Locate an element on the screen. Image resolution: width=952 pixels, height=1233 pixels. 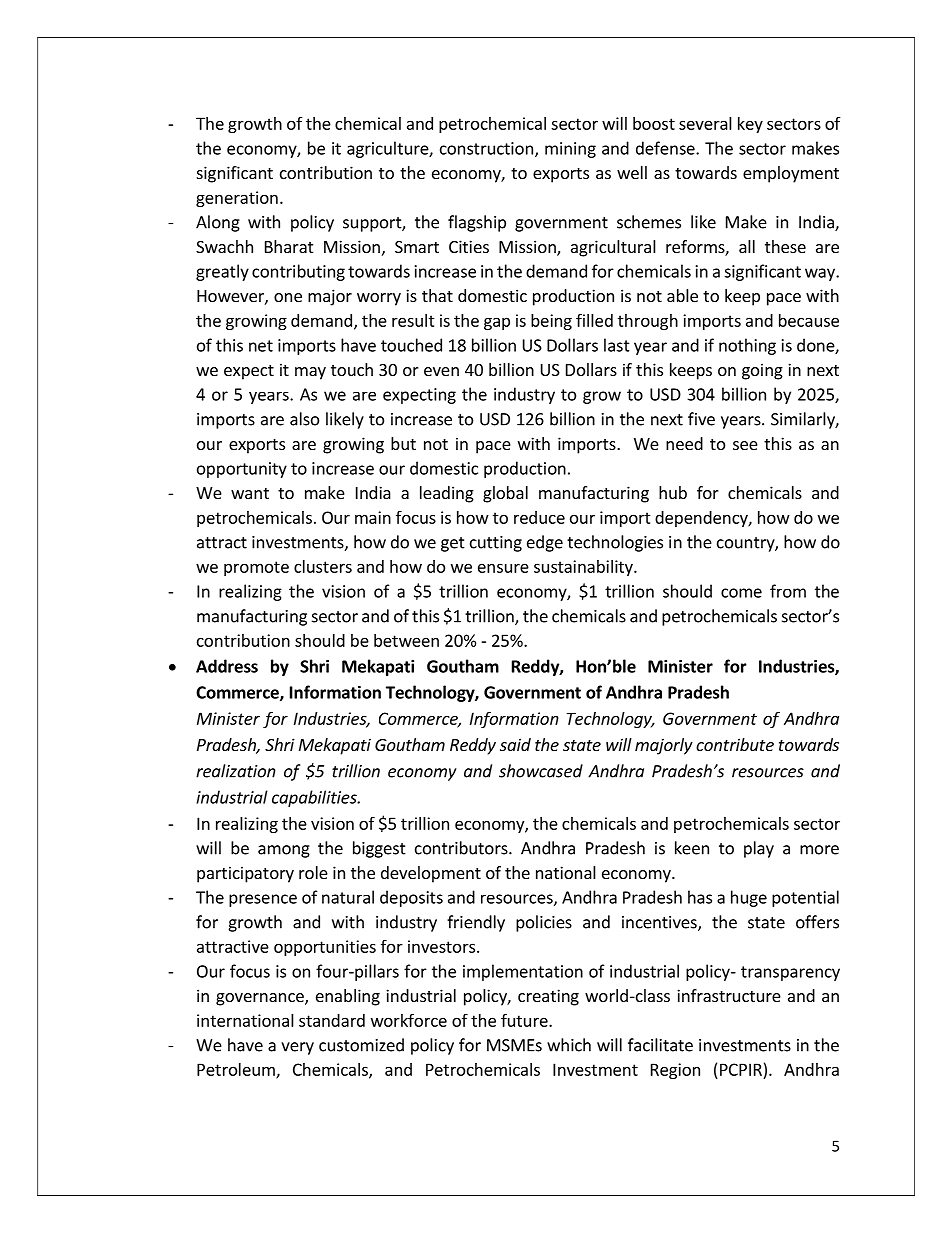
gap is located at coordinates (497, 323).
